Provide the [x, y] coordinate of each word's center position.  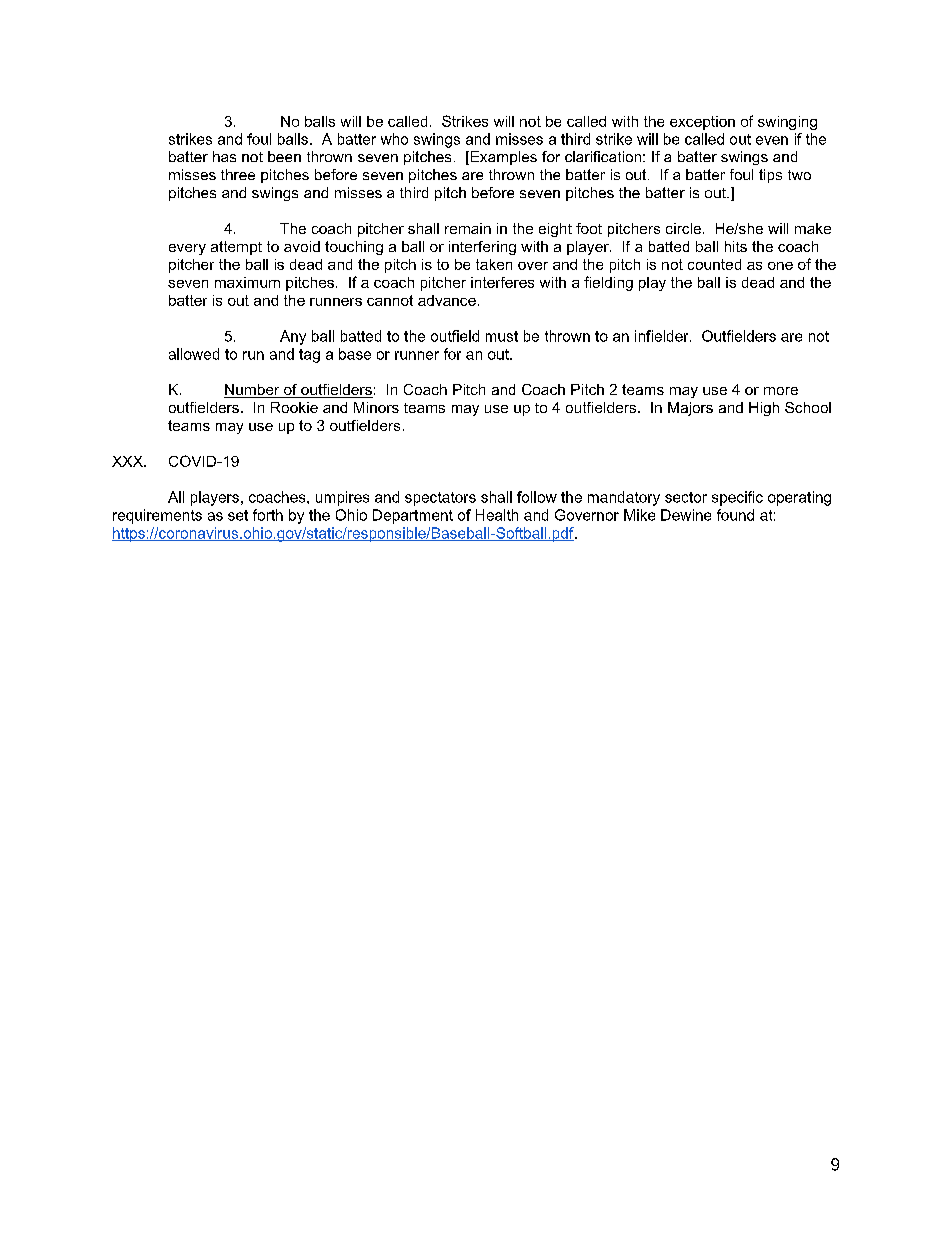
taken [494, 264]
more [781, 391]
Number [253, 391]
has [224, 156]
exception [702, 123]
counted [714, 264]
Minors [376, 407]
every [187, 249]
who [394, 139]
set [238, 515]
